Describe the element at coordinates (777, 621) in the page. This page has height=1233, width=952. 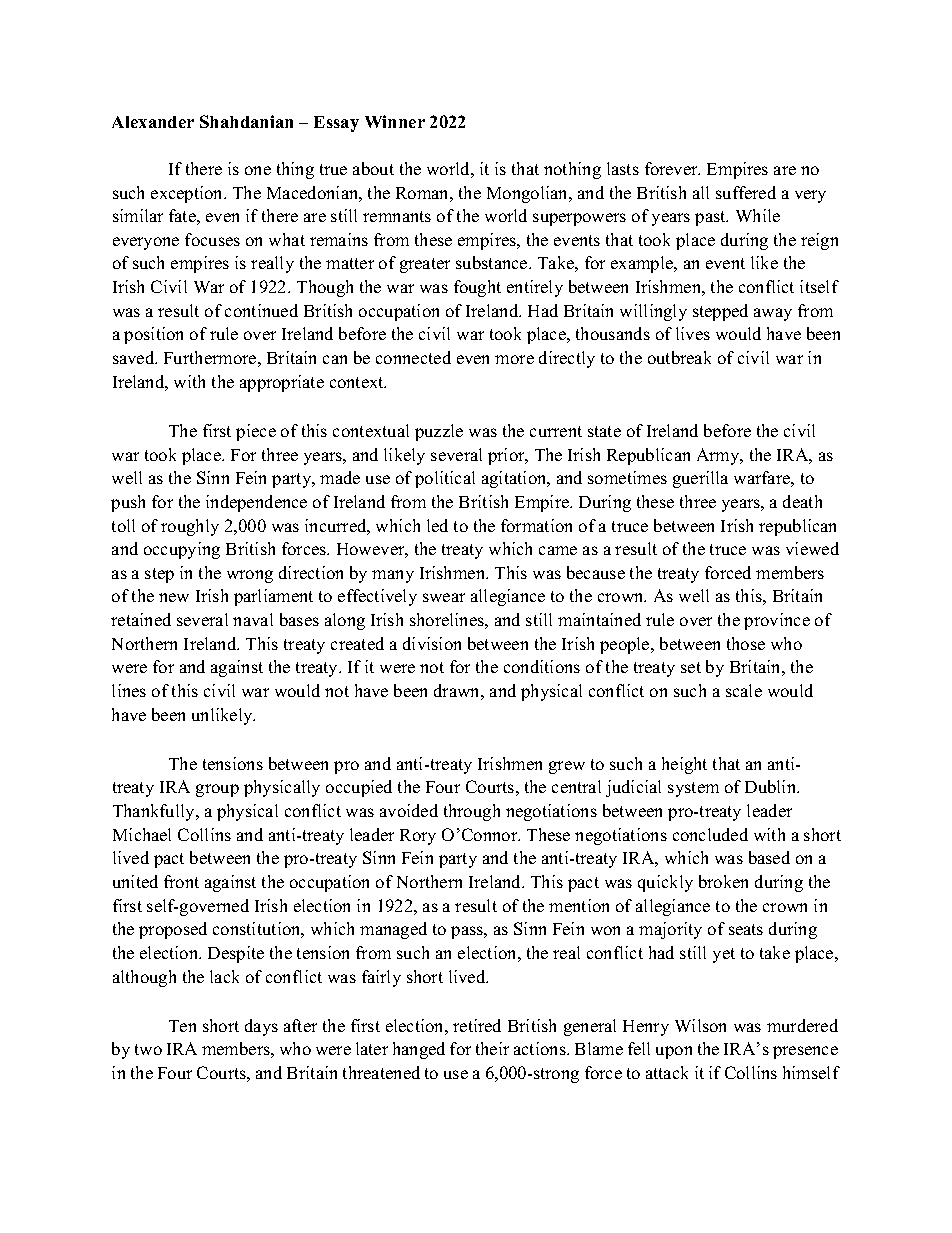
I see `province` at that location.
